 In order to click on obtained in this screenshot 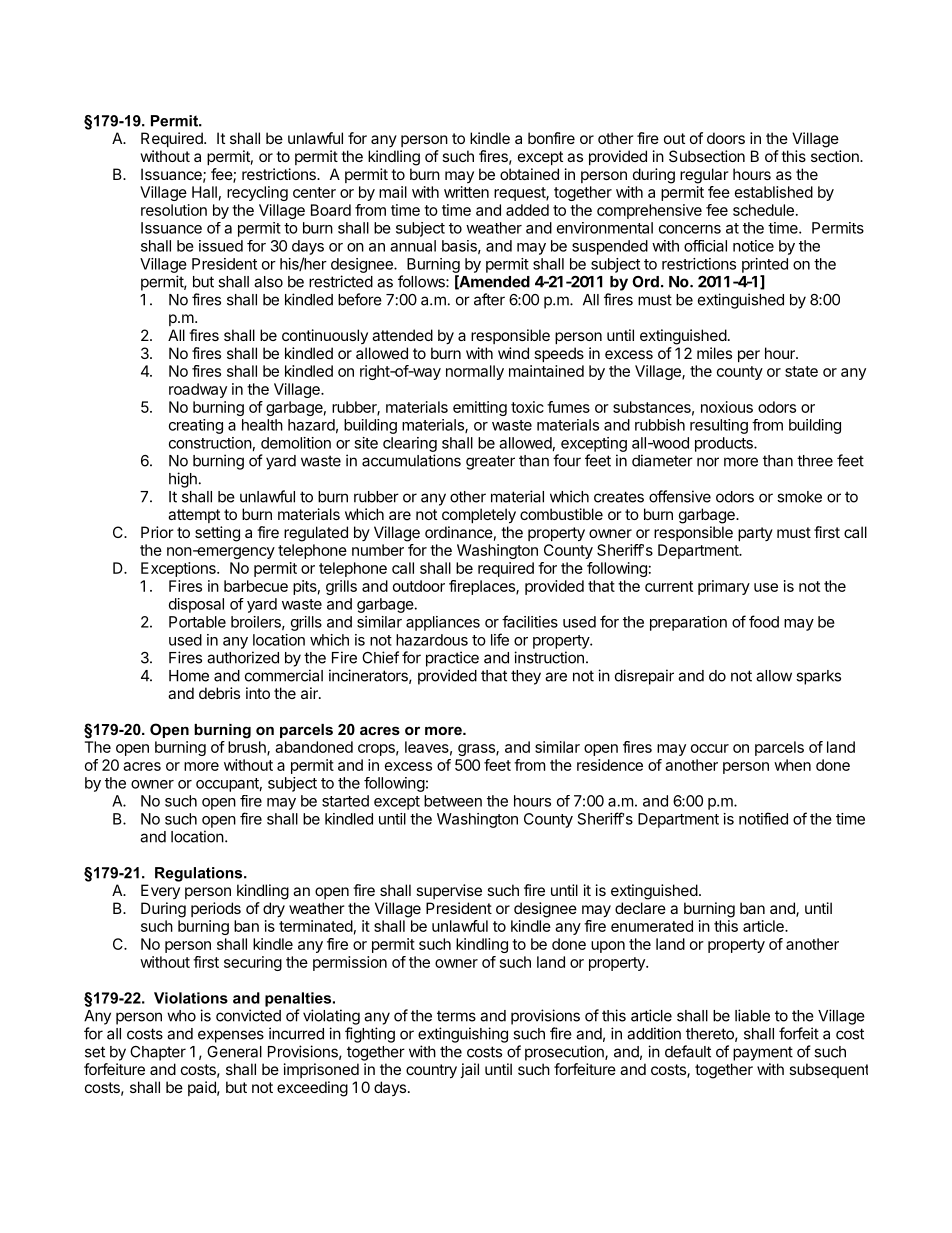, I will do `click(529, 174)`.
